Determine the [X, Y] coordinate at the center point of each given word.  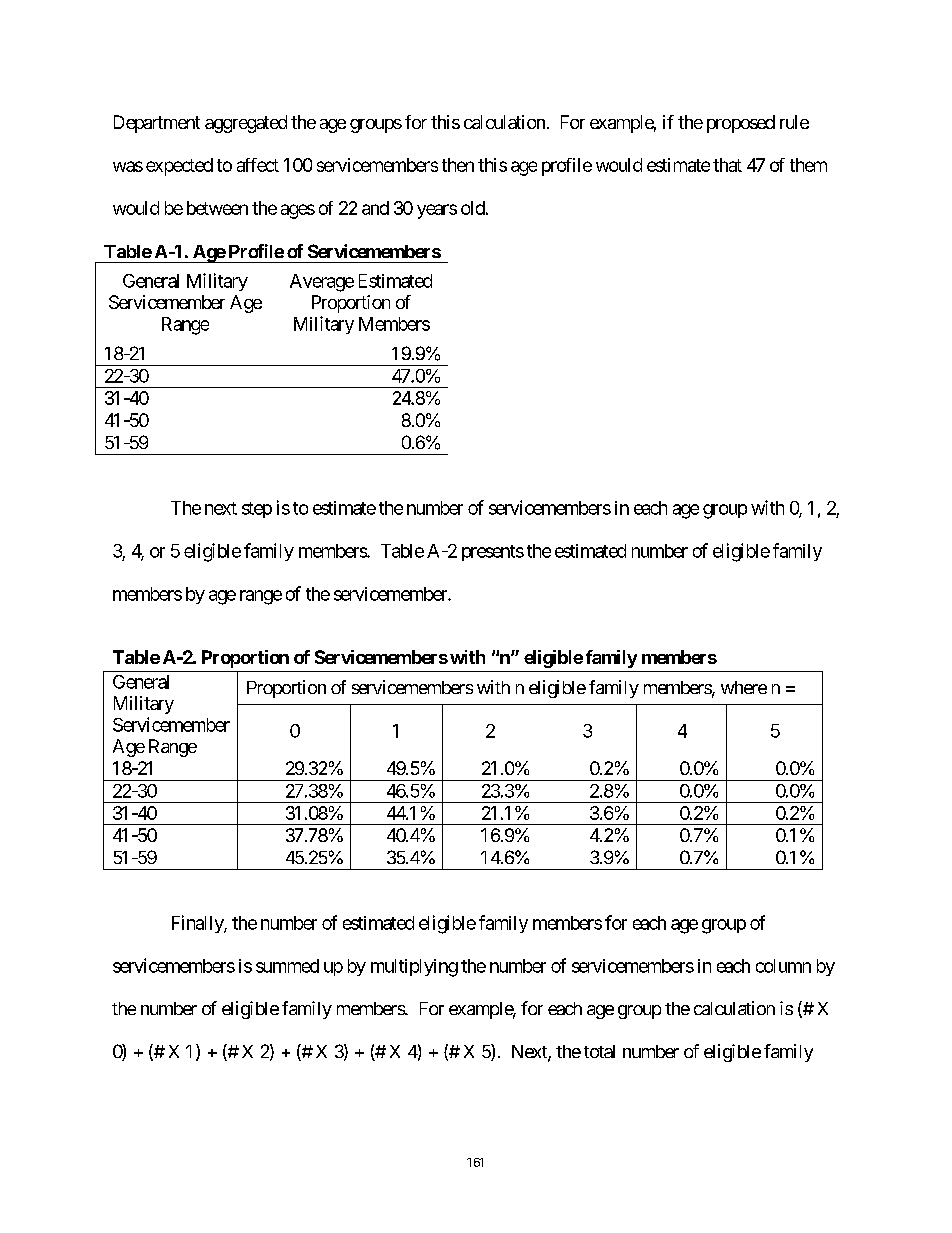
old [473, 208]
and [375, 208]
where [744, 687]
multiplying [414, 968]
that [727, 165]
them [808, 165]
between [217, 208]
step [257, 510]
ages [298, 211]
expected [179, 167]
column [783, 966]
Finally [198, 924]
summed [287, 966]
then [458, 165]
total [599, 1051]
